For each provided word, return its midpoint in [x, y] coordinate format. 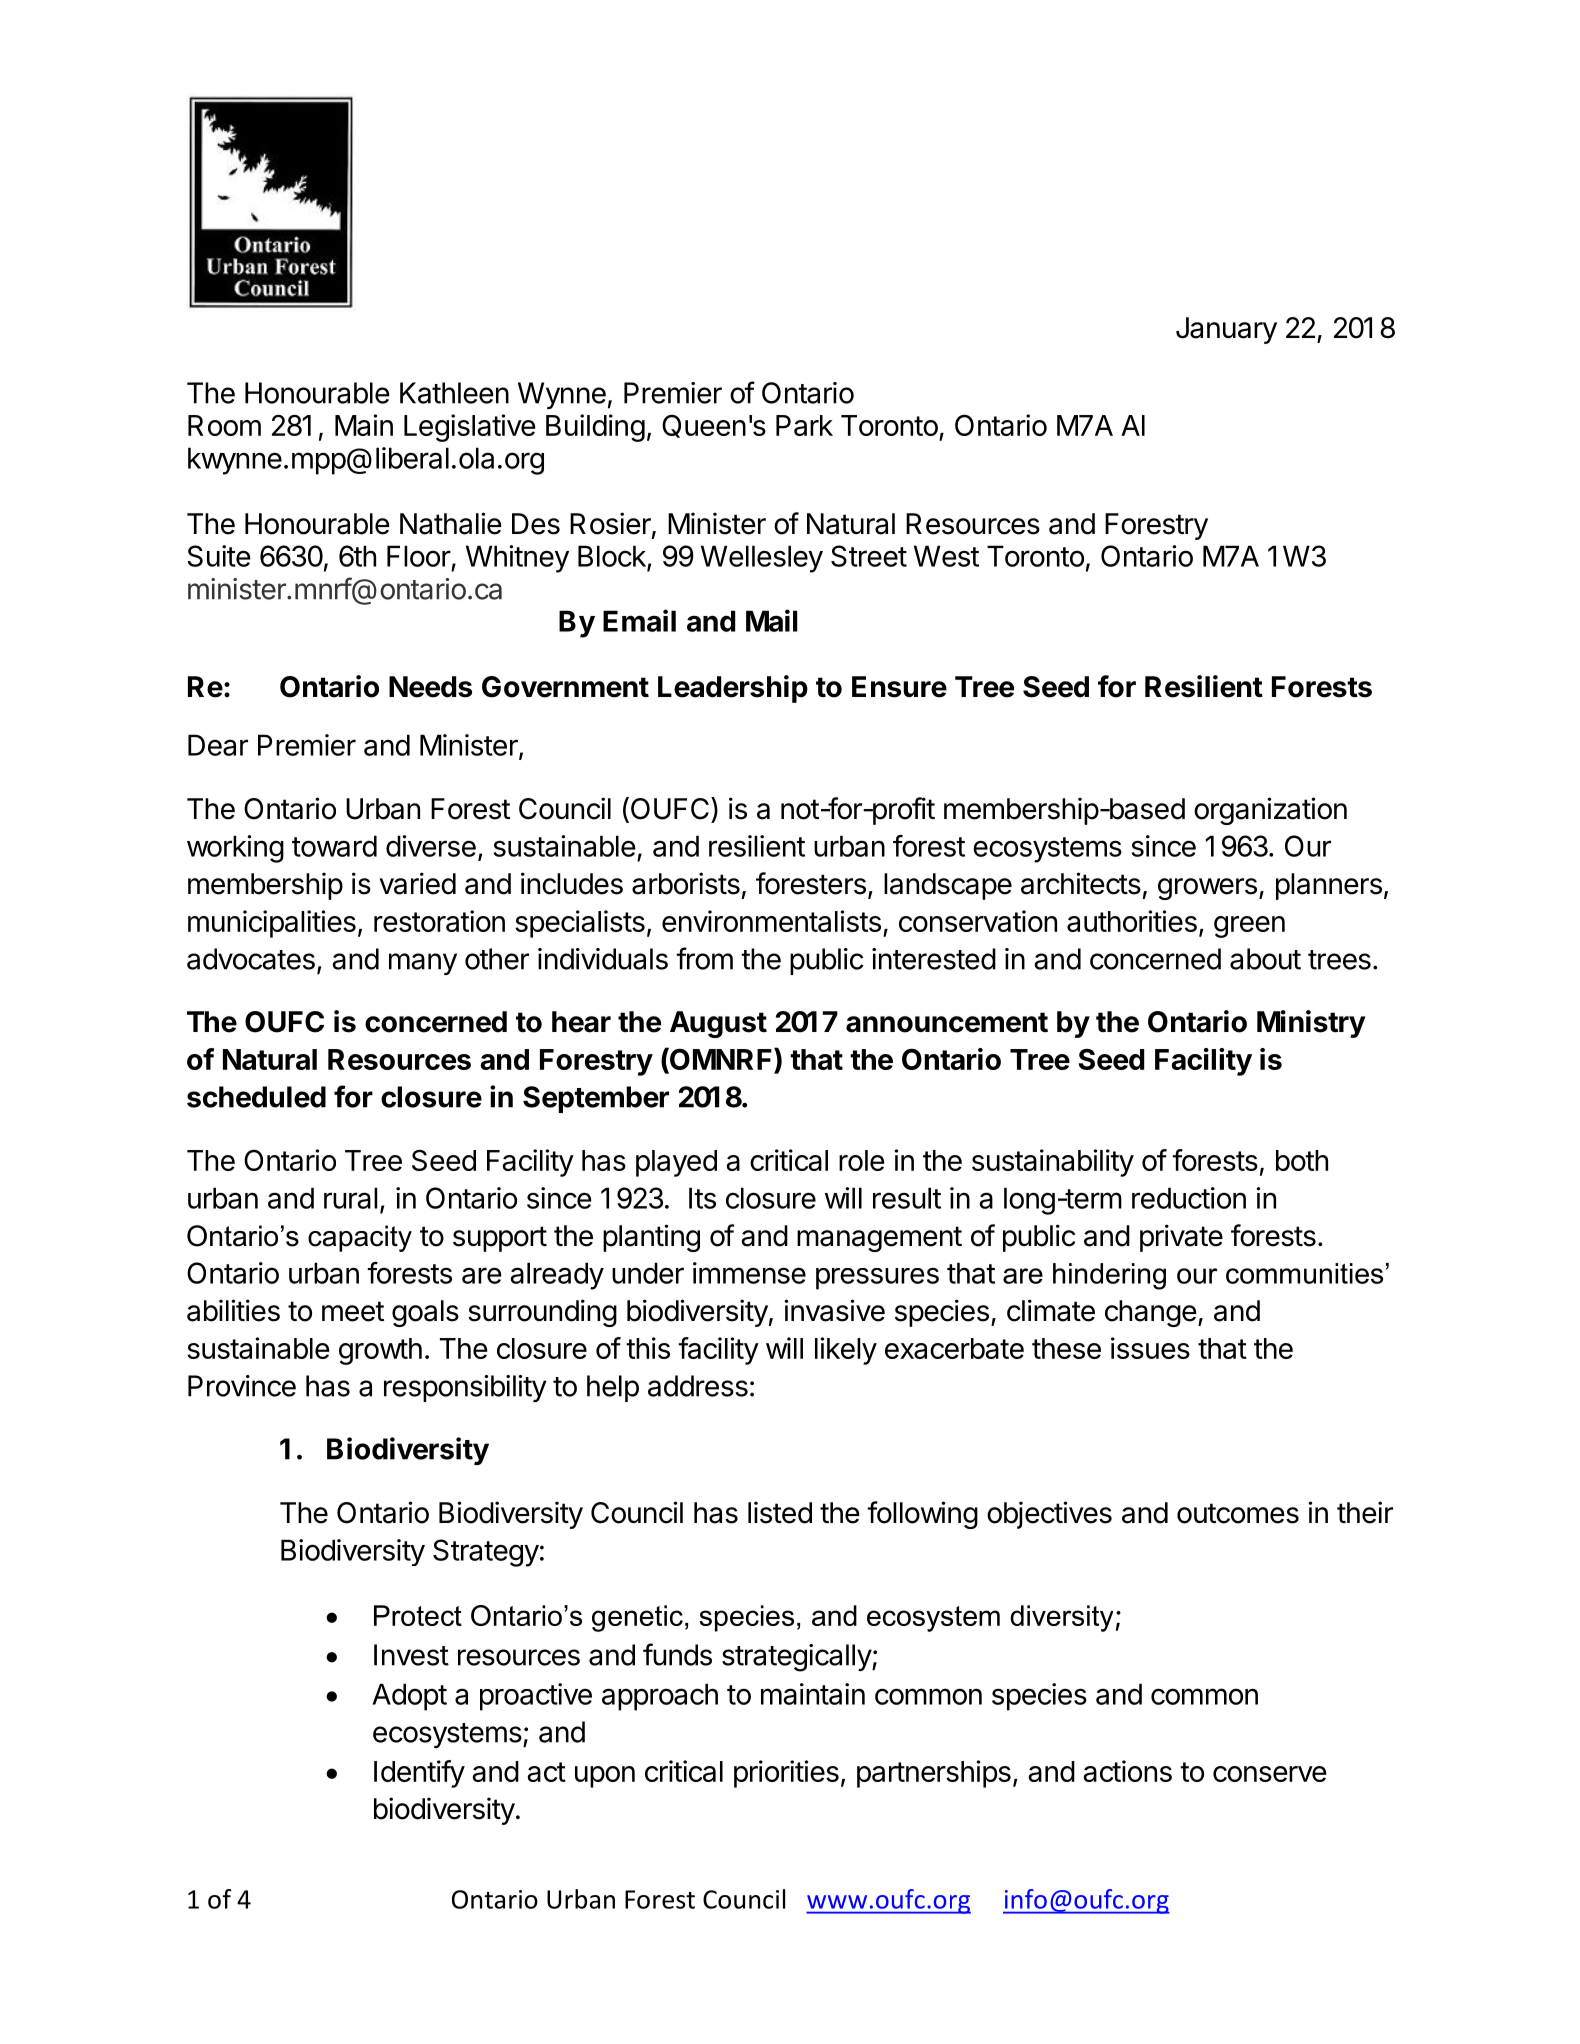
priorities [786, 1774]
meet [353, 1311]
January [1226, 330]
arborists [686, 883]
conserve [1270, 1774]
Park [804, 425]
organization [1270, 811]
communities [1304, 1273]
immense [749, 1273]
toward [334, 846]
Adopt [409, 1697]
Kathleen [454, 393]
